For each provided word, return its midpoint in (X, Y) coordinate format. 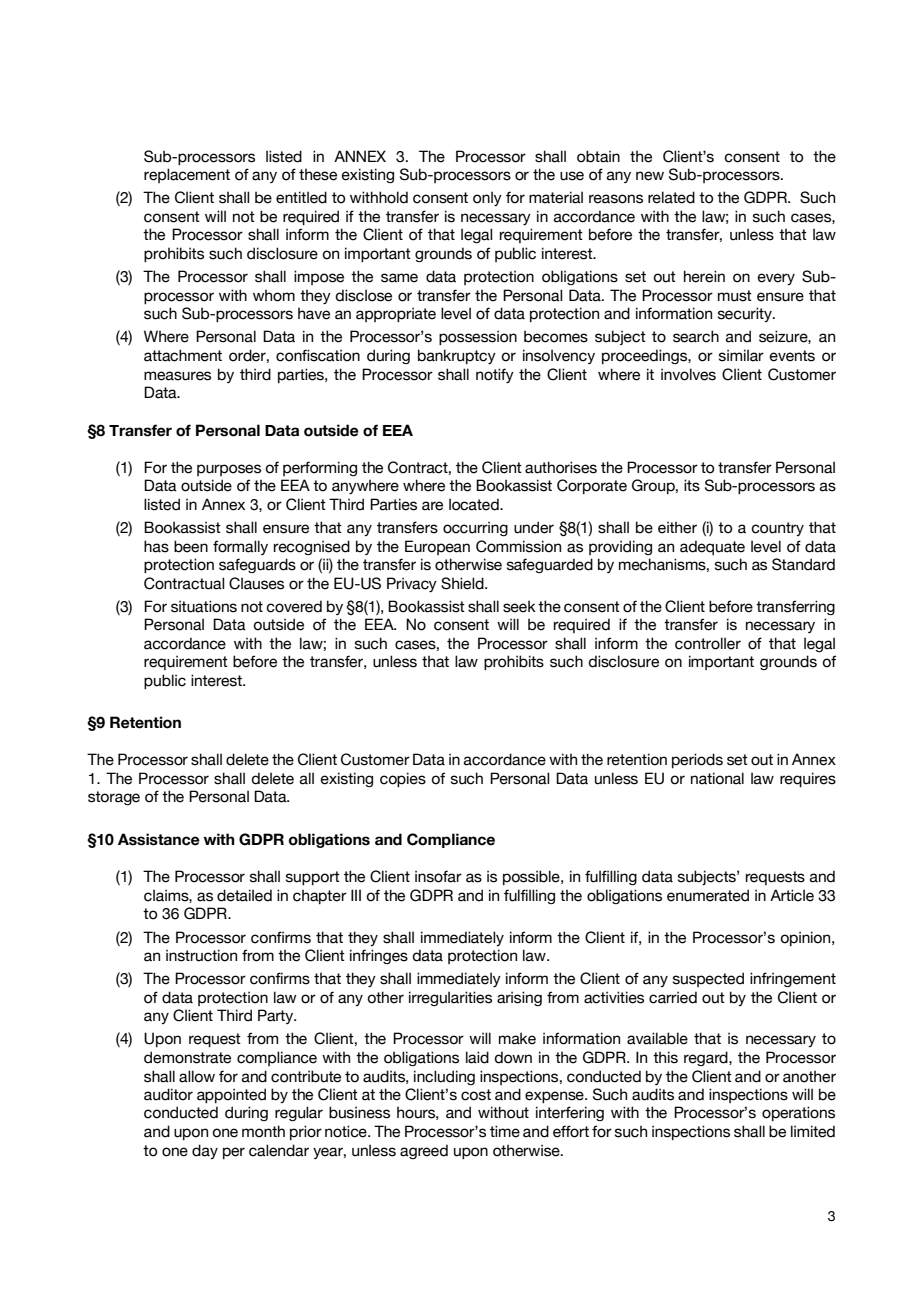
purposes (229, 470)
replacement (187, 175)
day (205, 1151)
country (777, 529)
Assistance (159, 839)
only (487, 198)
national (717, 778)
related (671, 197)
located (475, 504)
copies (403, 779)
